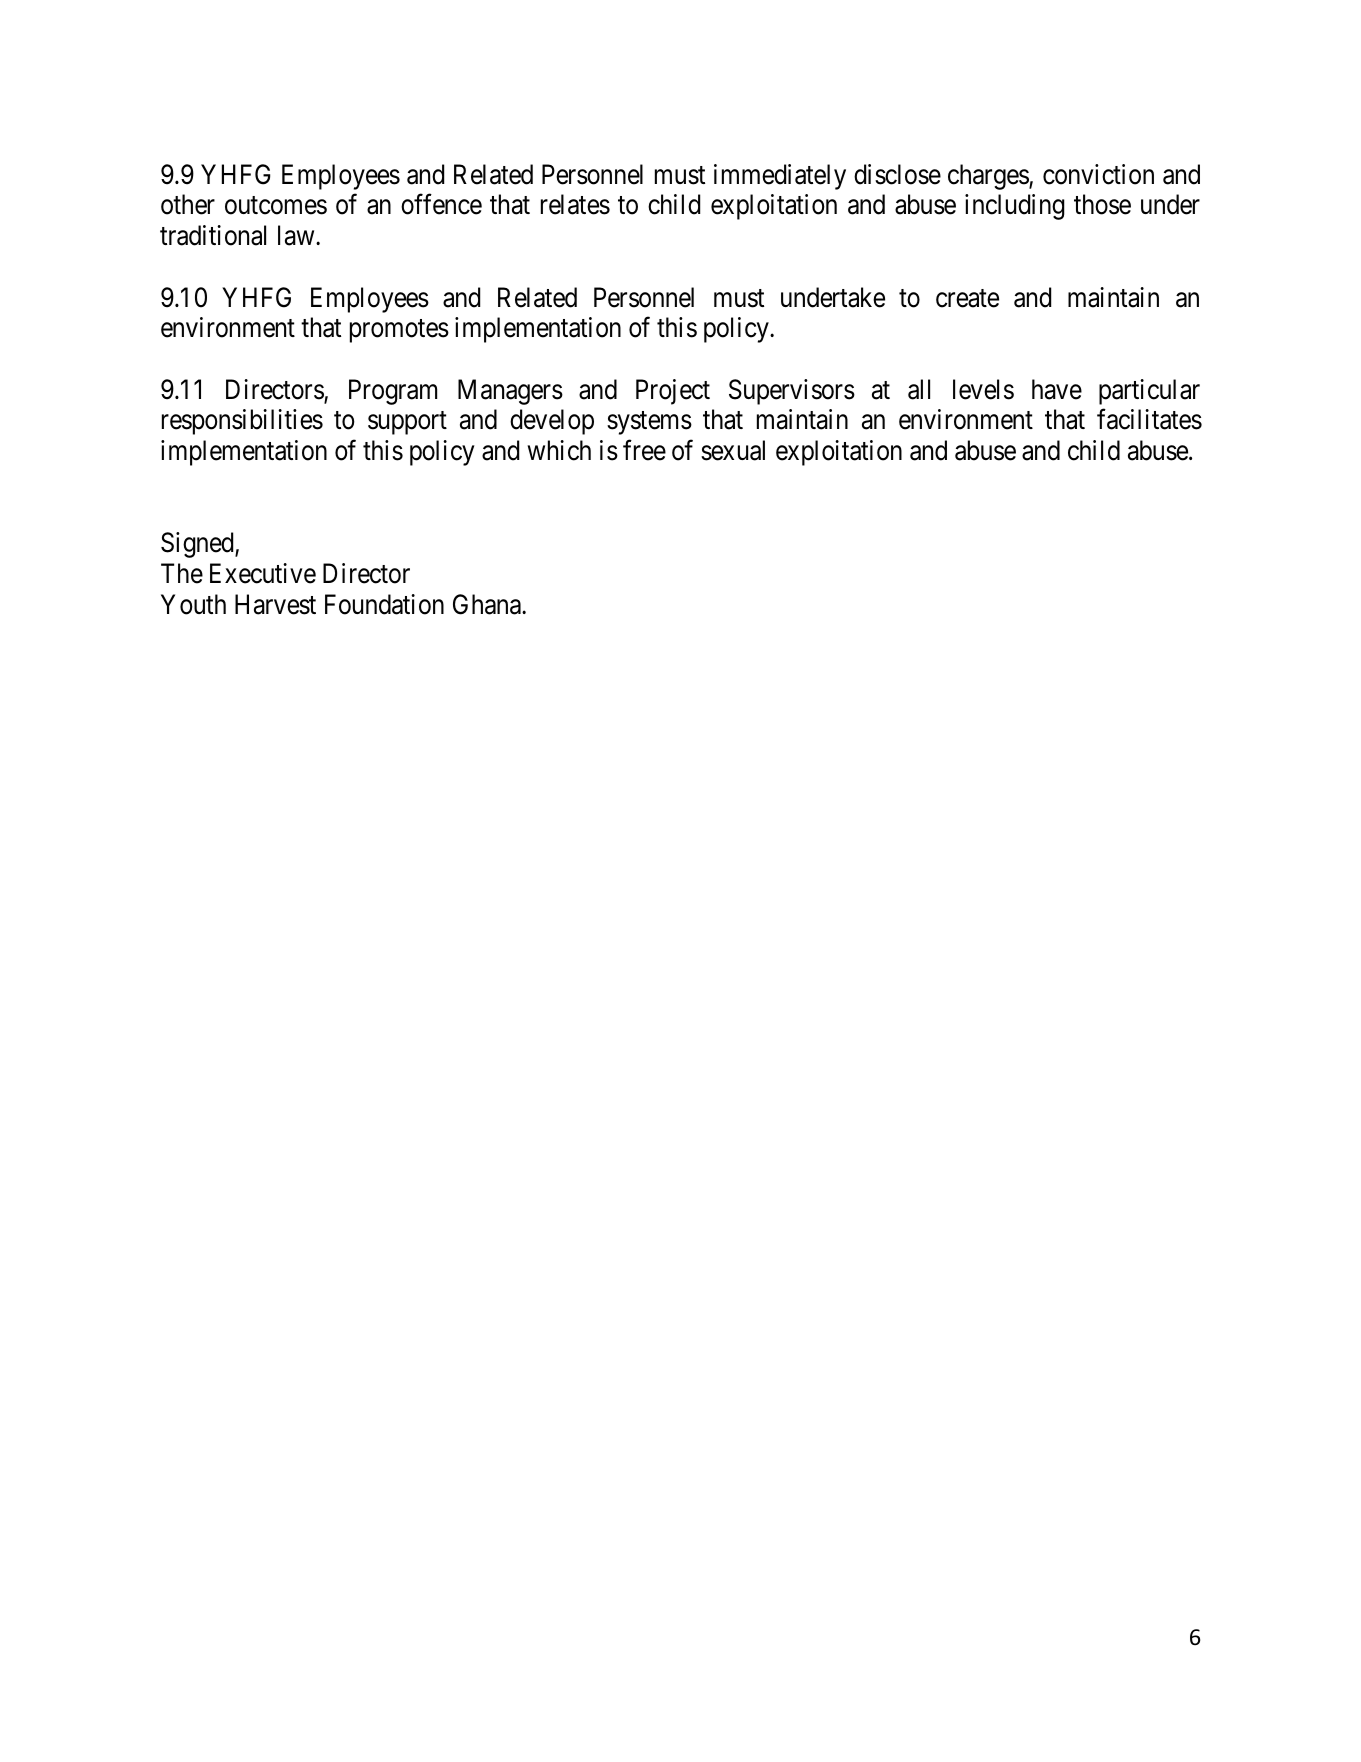 The width and height of the image is (1361, 1762). What do you see at coordinates (488, 604) in the image?
I see `Ghana` at bounding box center [488, 604].
